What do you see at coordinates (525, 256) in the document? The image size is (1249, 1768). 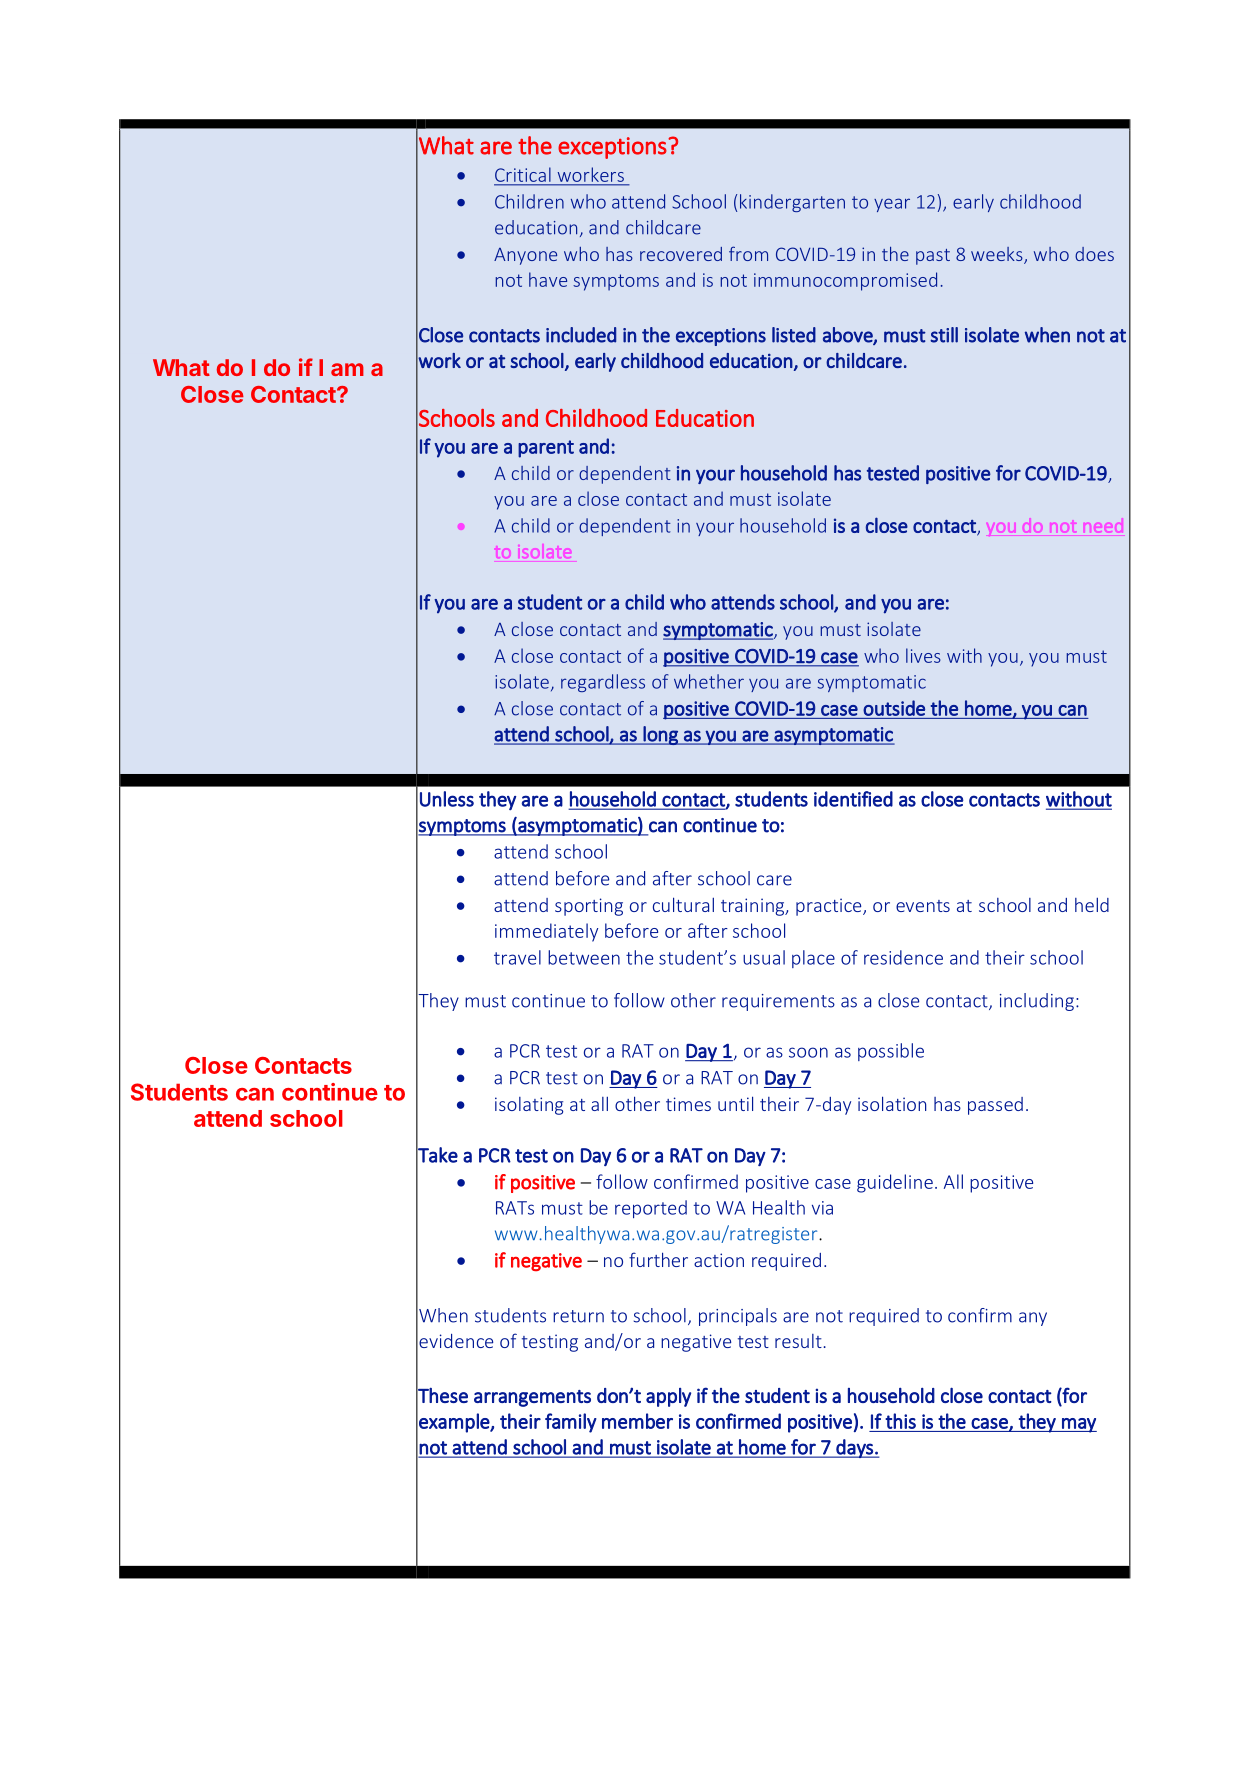 I see `Anyone` at bounding box center [525, 256].
